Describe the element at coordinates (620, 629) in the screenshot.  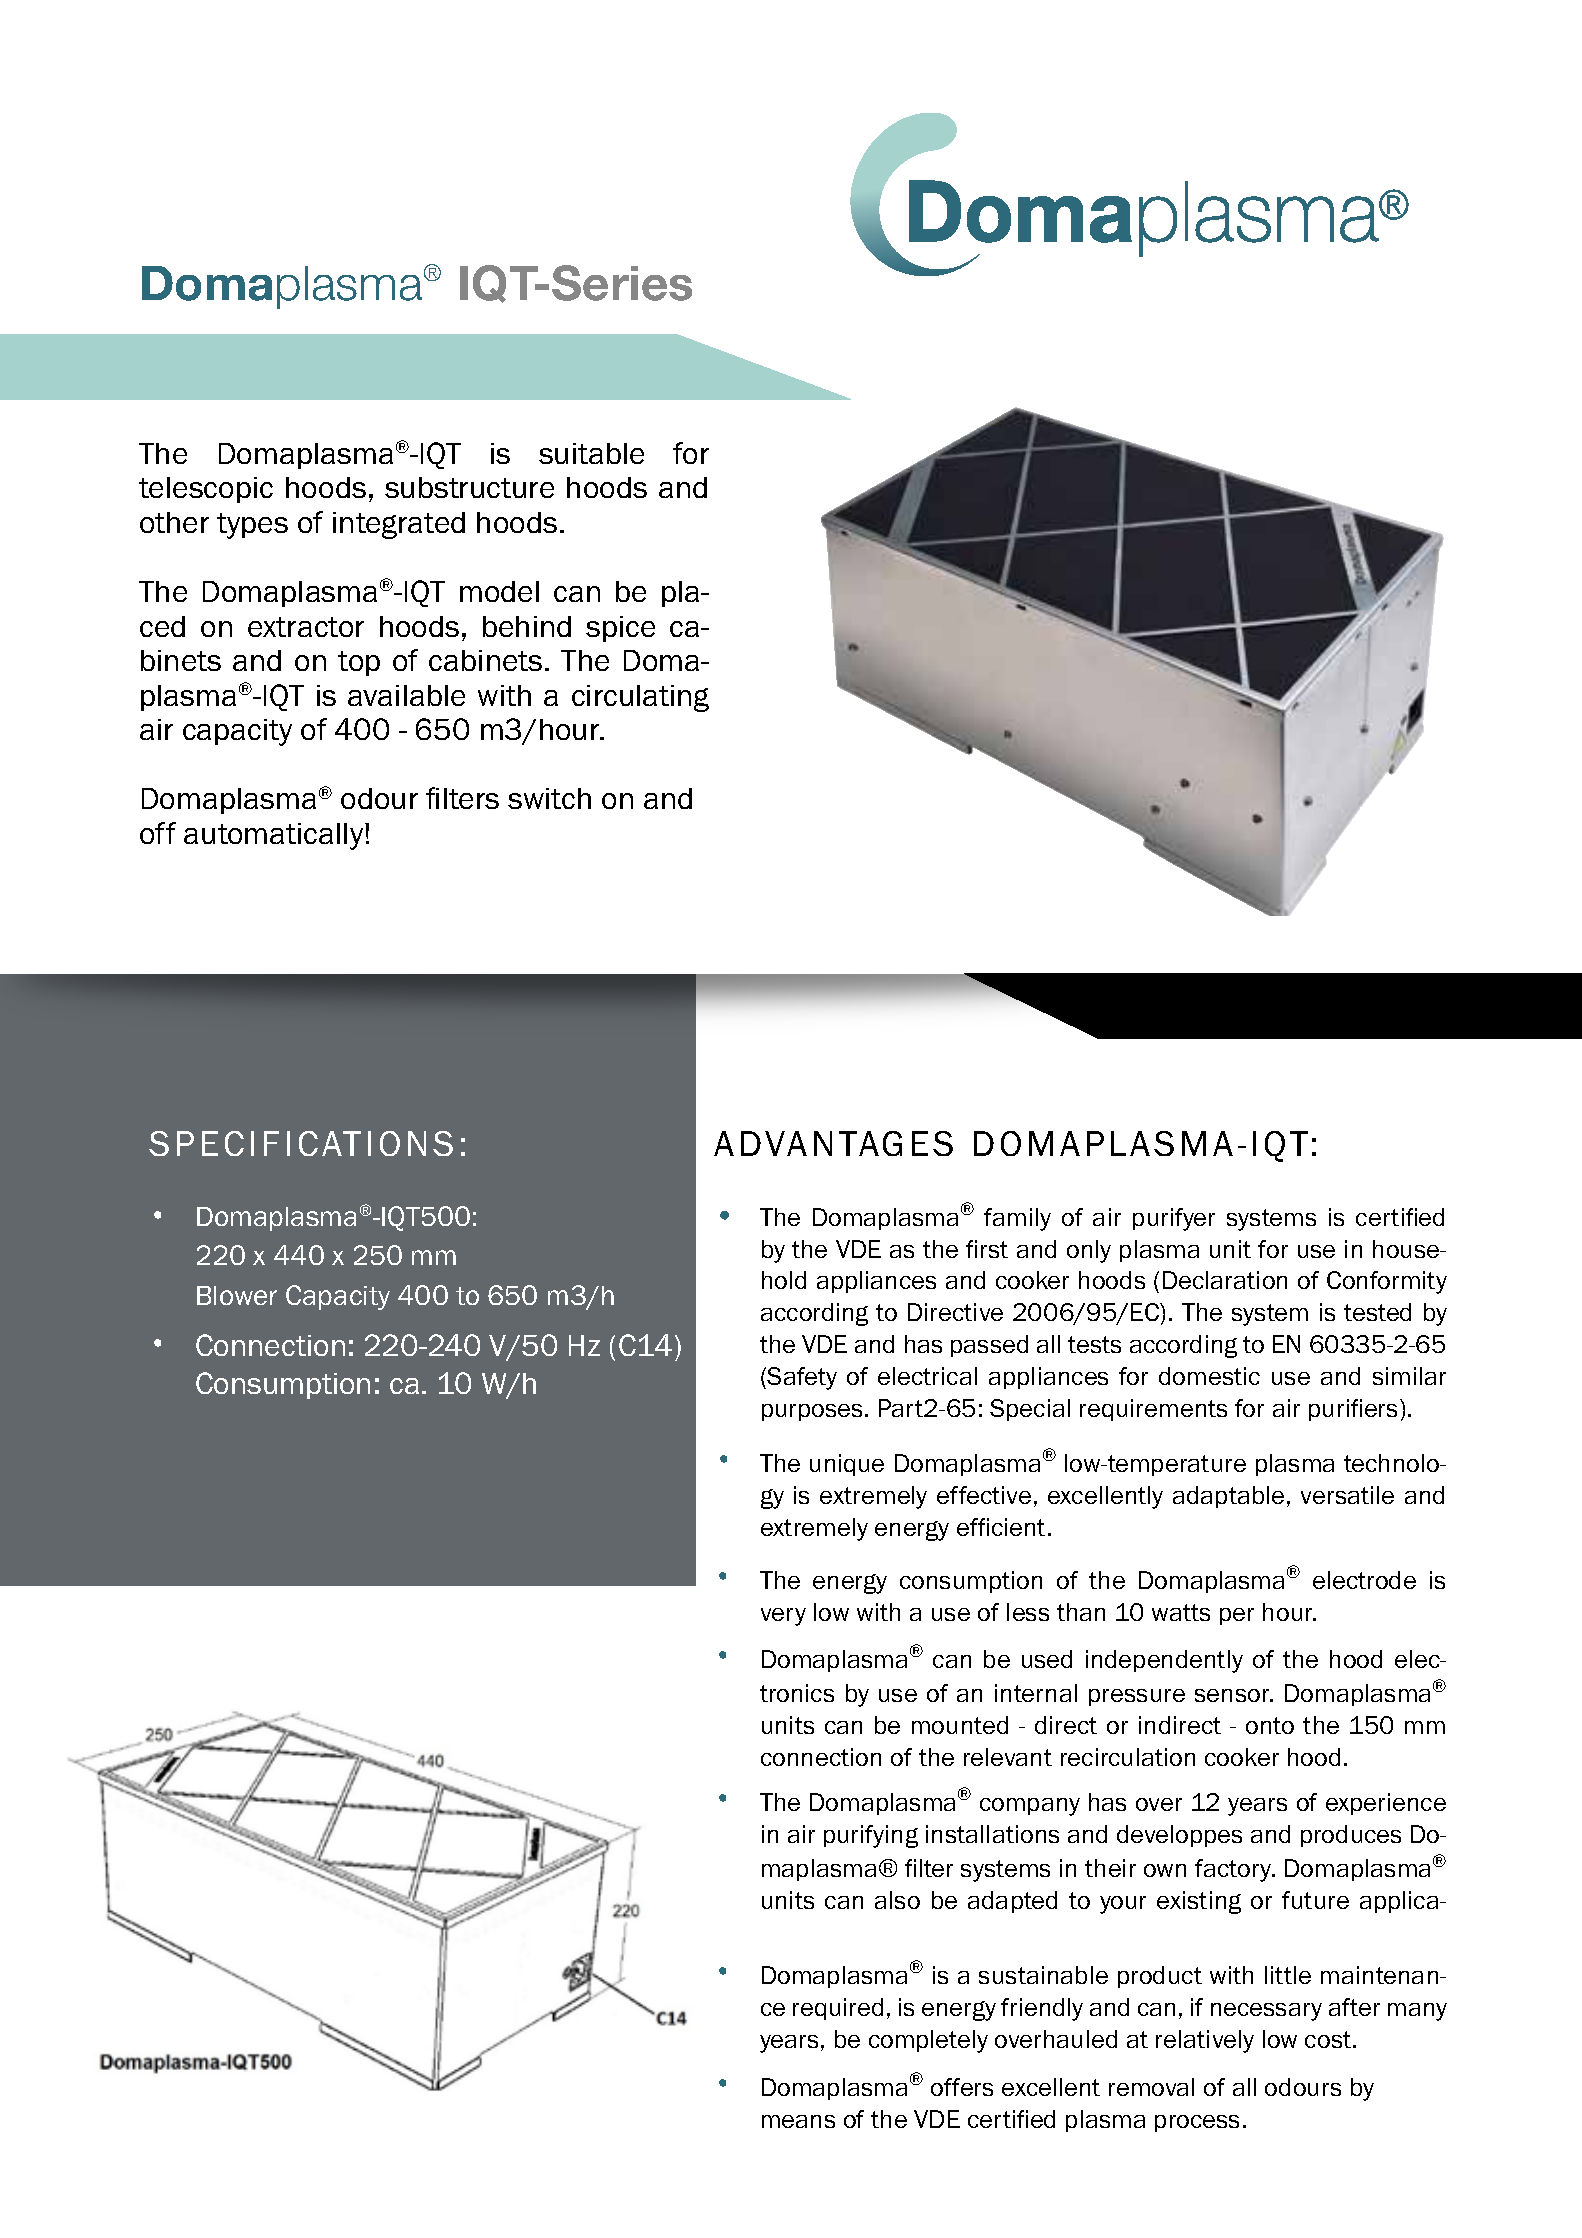
I see `spice` at that location.
